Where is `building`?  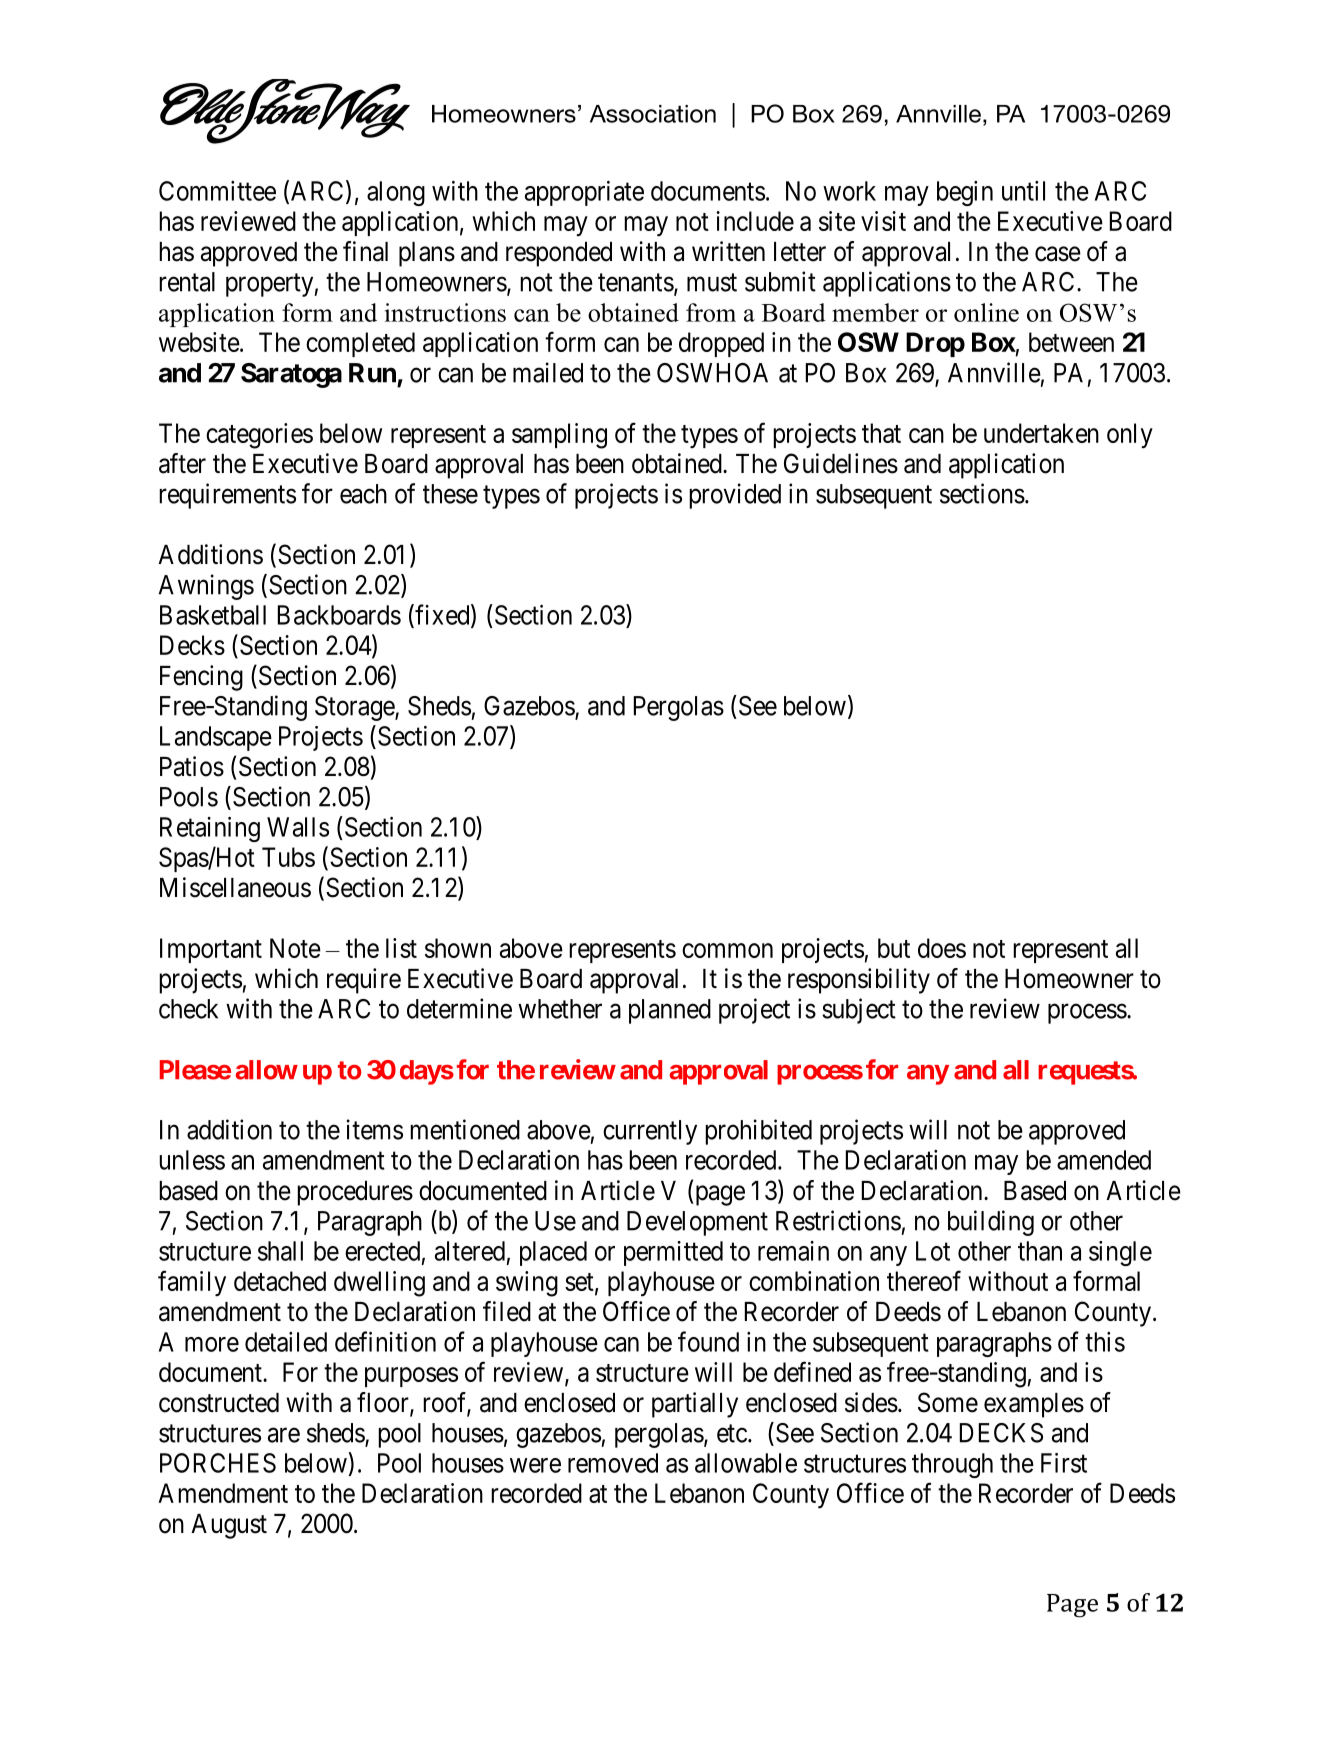
building is located at coordinates (991, 1223).
